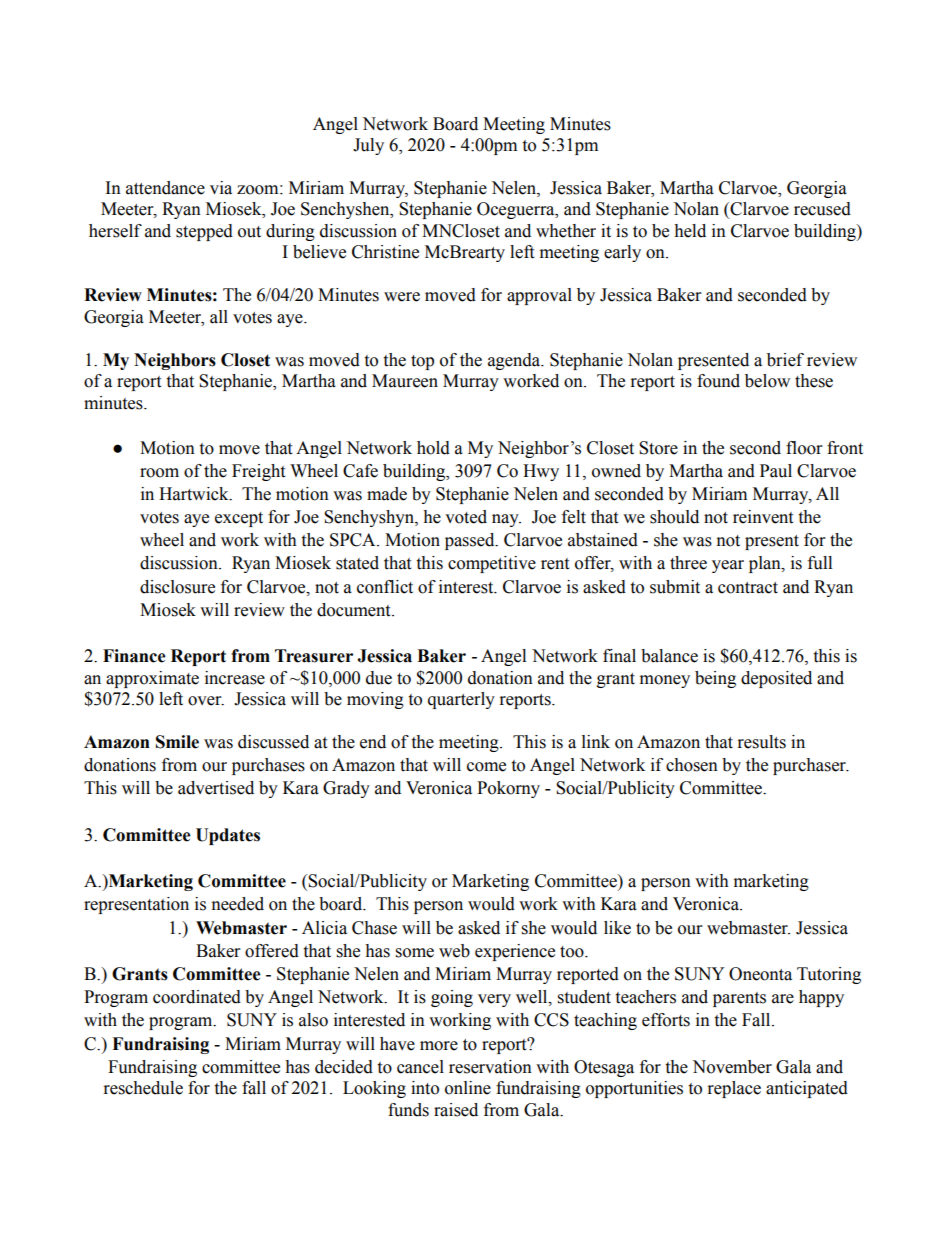  What do you see at coordinates (221, 188) in the screenshot?
I see `via` at bounding box center [221, 188].
